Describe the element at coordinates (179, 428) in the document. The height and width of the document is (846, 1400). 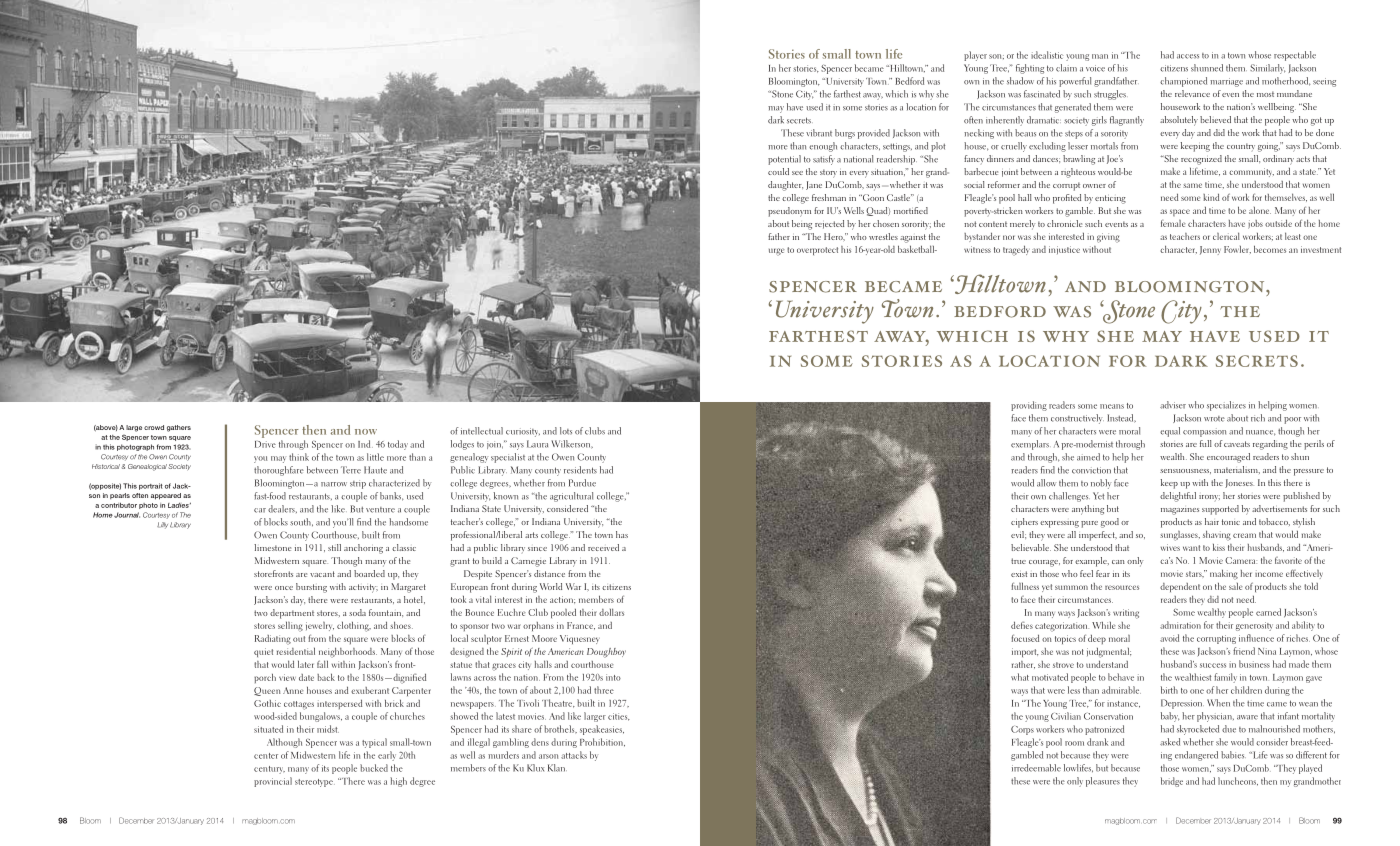
I see `gathers` at that location.
